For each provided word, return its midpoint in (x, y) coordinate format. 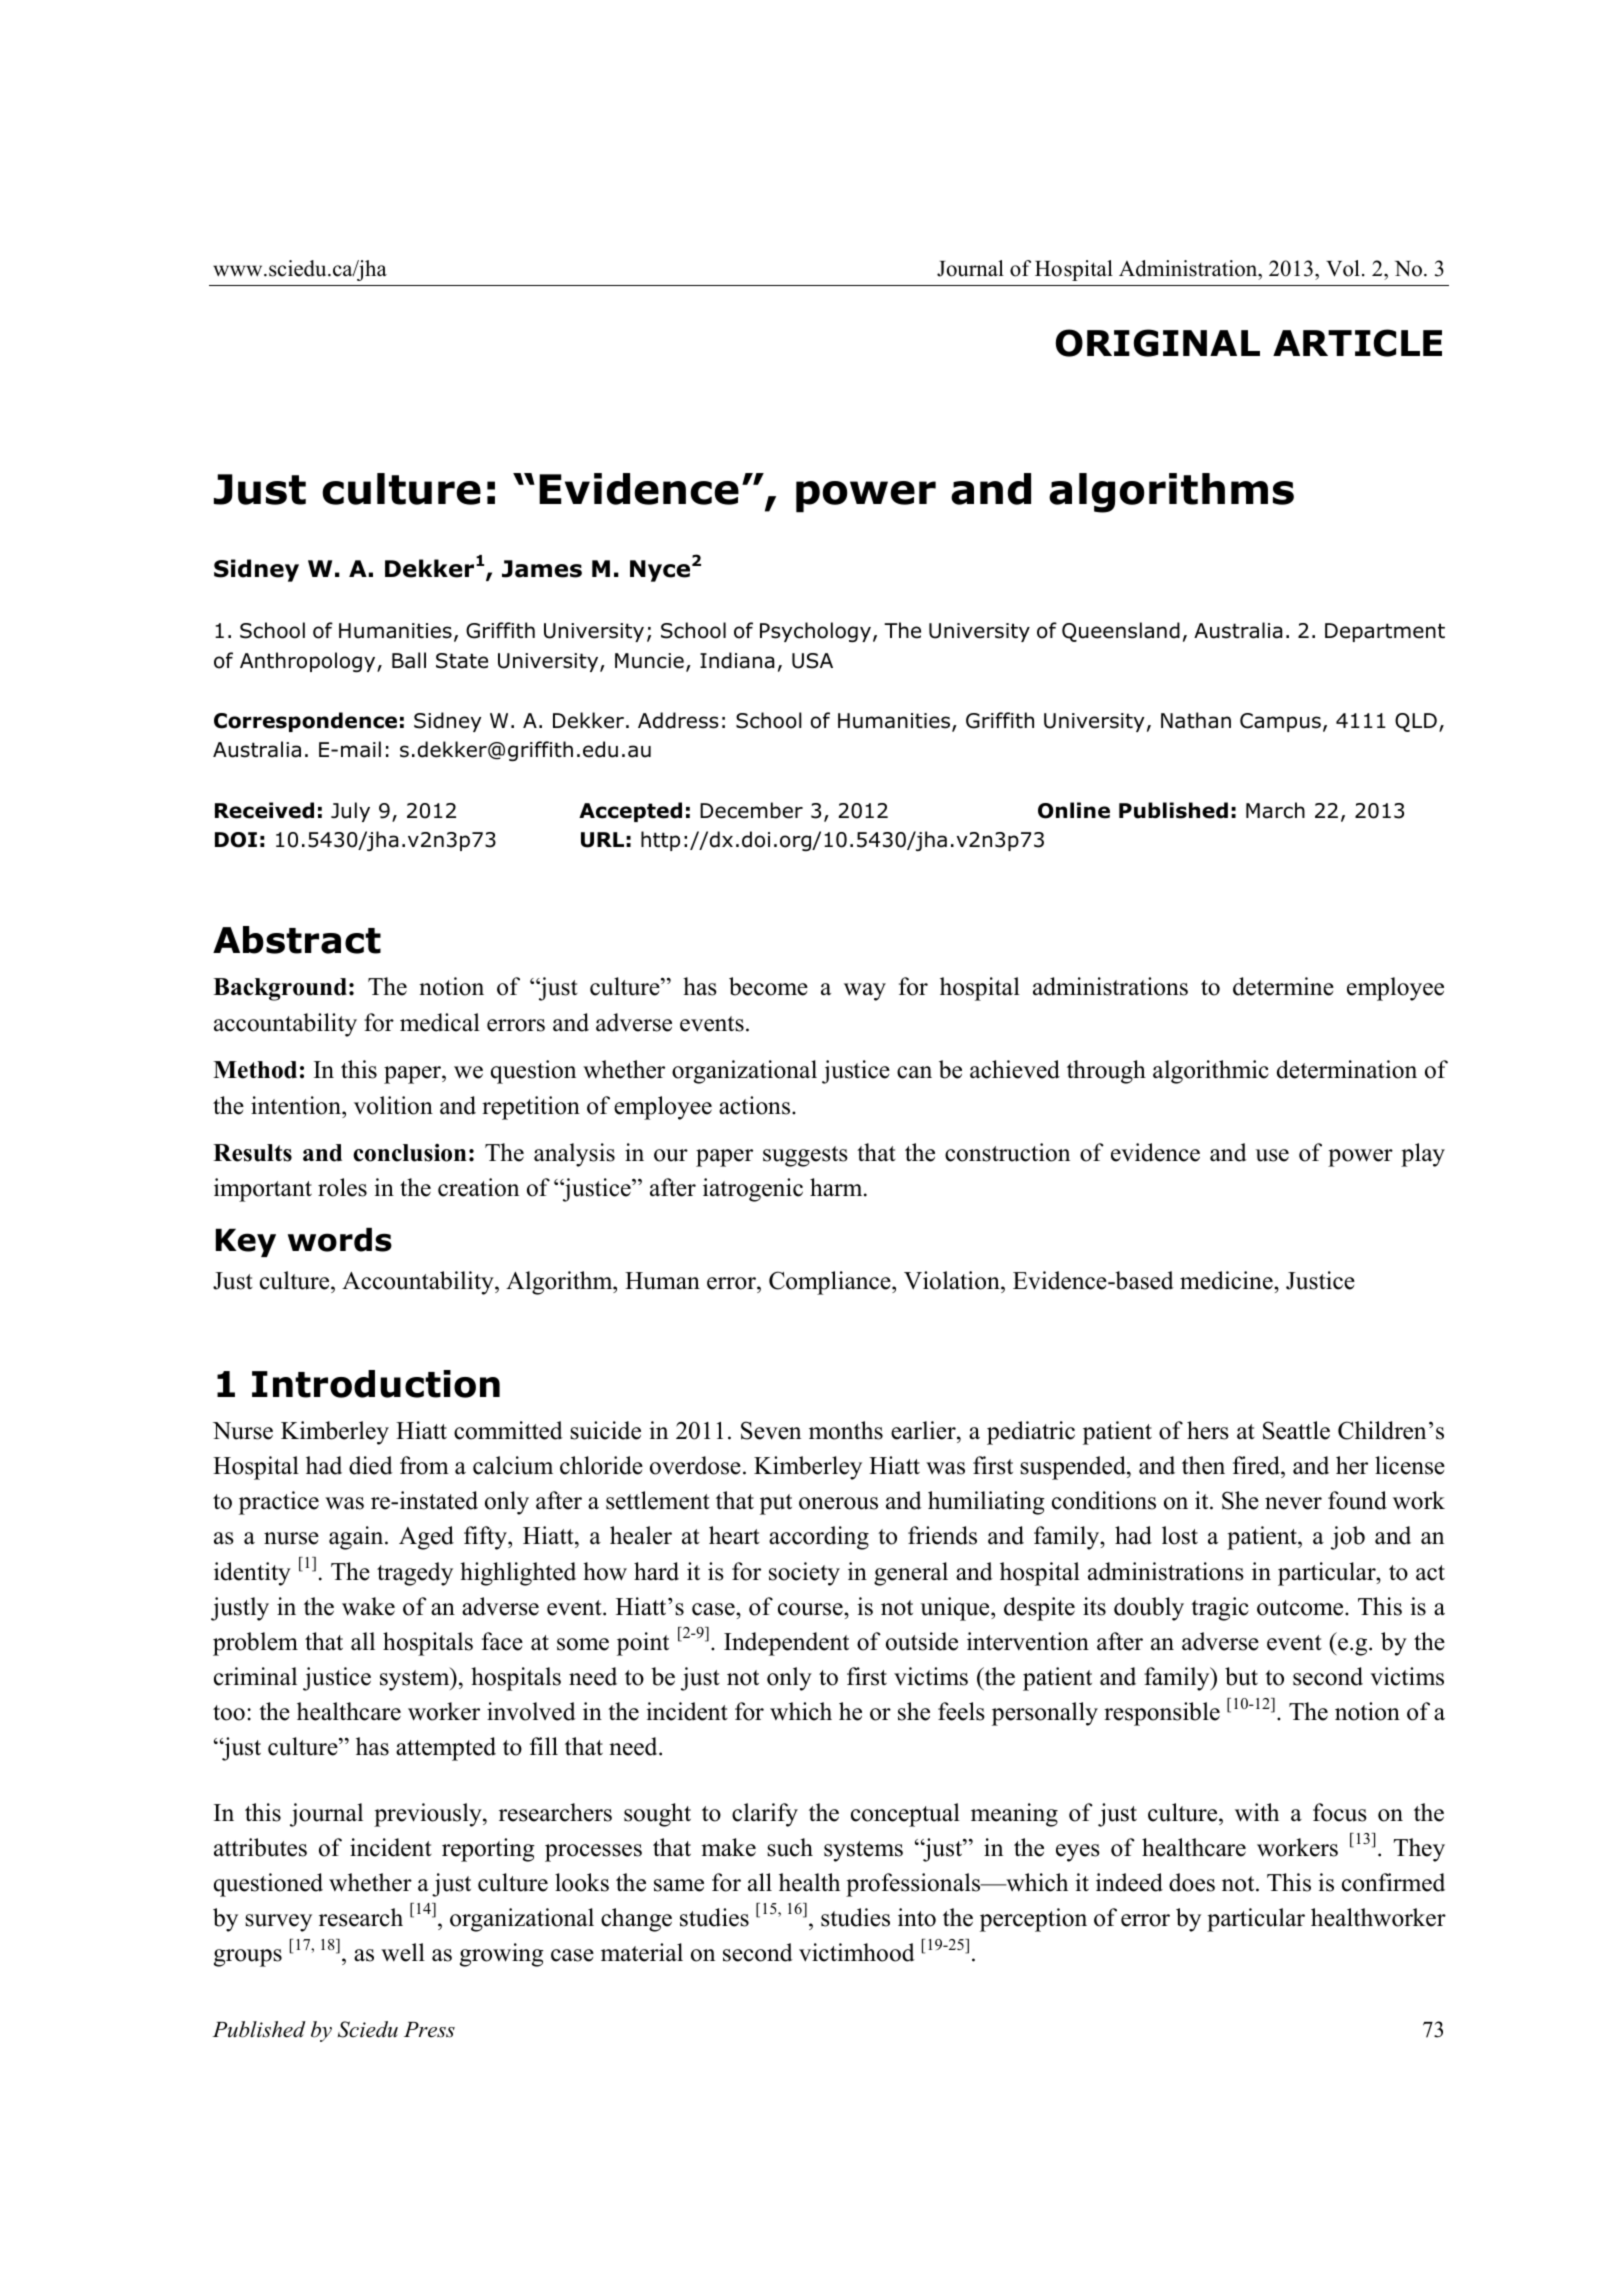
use (1272, 1155)
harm (837, 1187)
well (403, 1952)
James (542, 569)
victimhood (857, 1952)
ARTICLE (1357, 343)
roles (342, 1187)
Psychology (815, 632)
